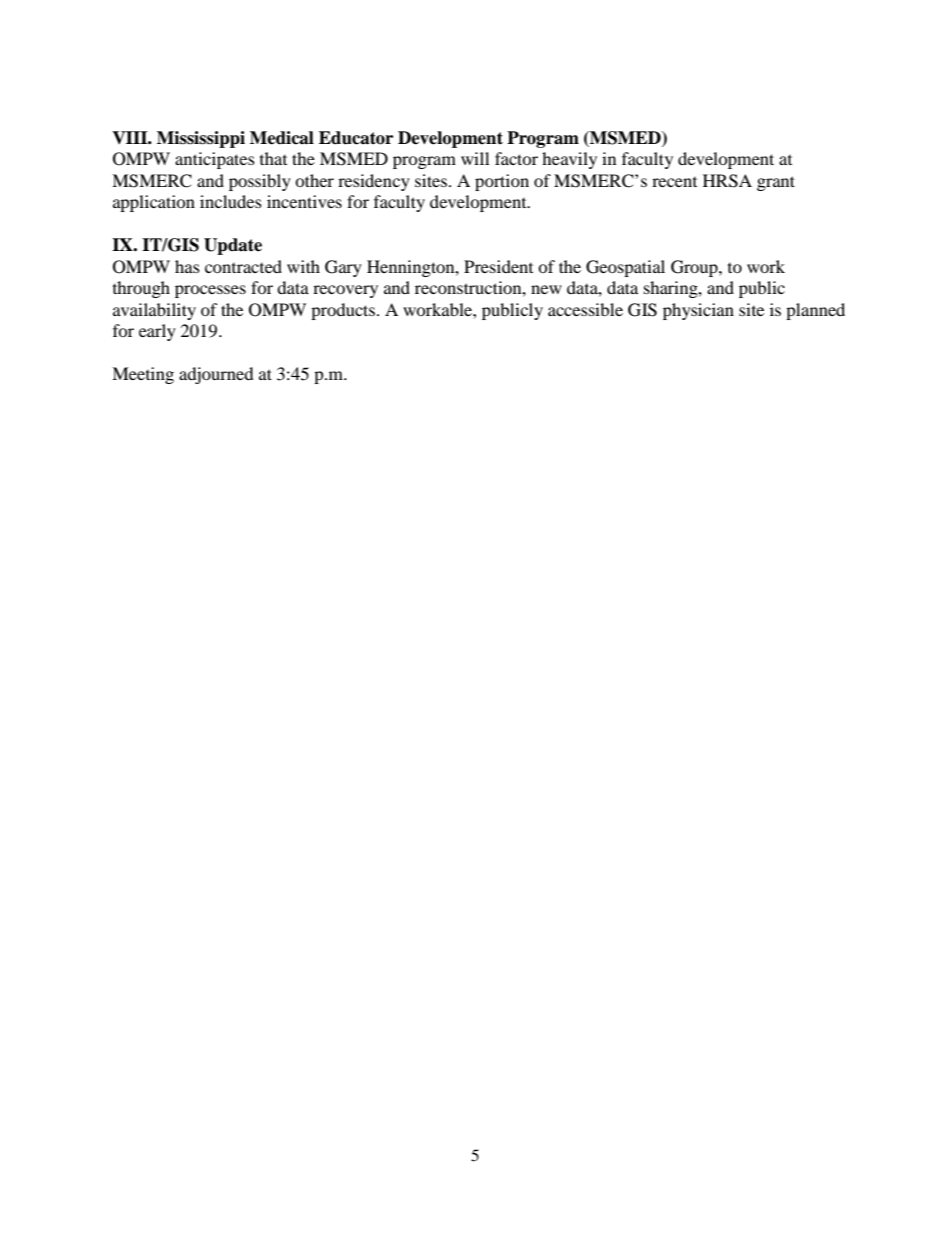 The height and width of the document is (1233, 952). What do you see at coordinates (546, 289) in the document?
I see `new` at bounding box center [546, 289].
